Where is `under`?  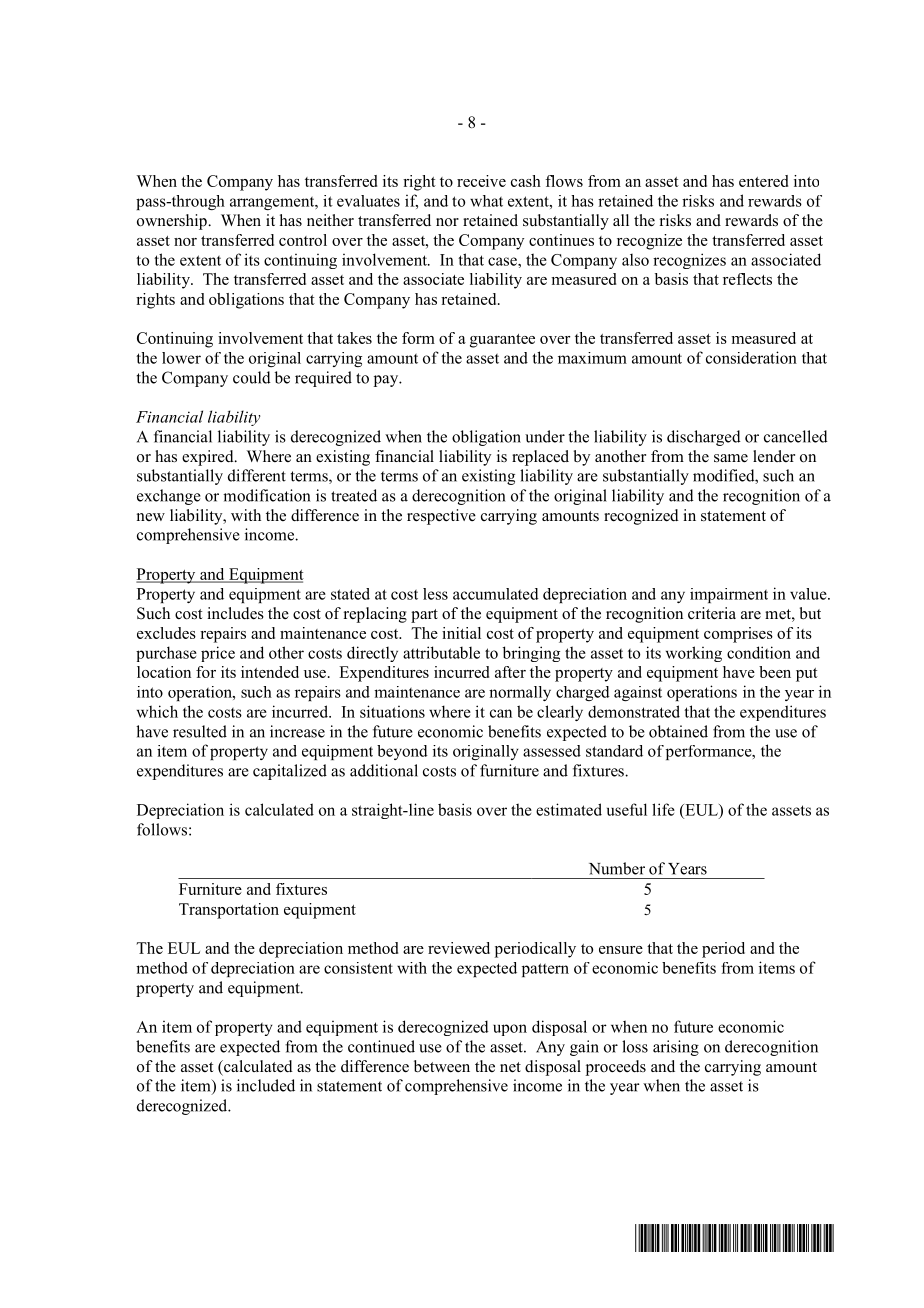
under is located at coordinates (545, 436).
